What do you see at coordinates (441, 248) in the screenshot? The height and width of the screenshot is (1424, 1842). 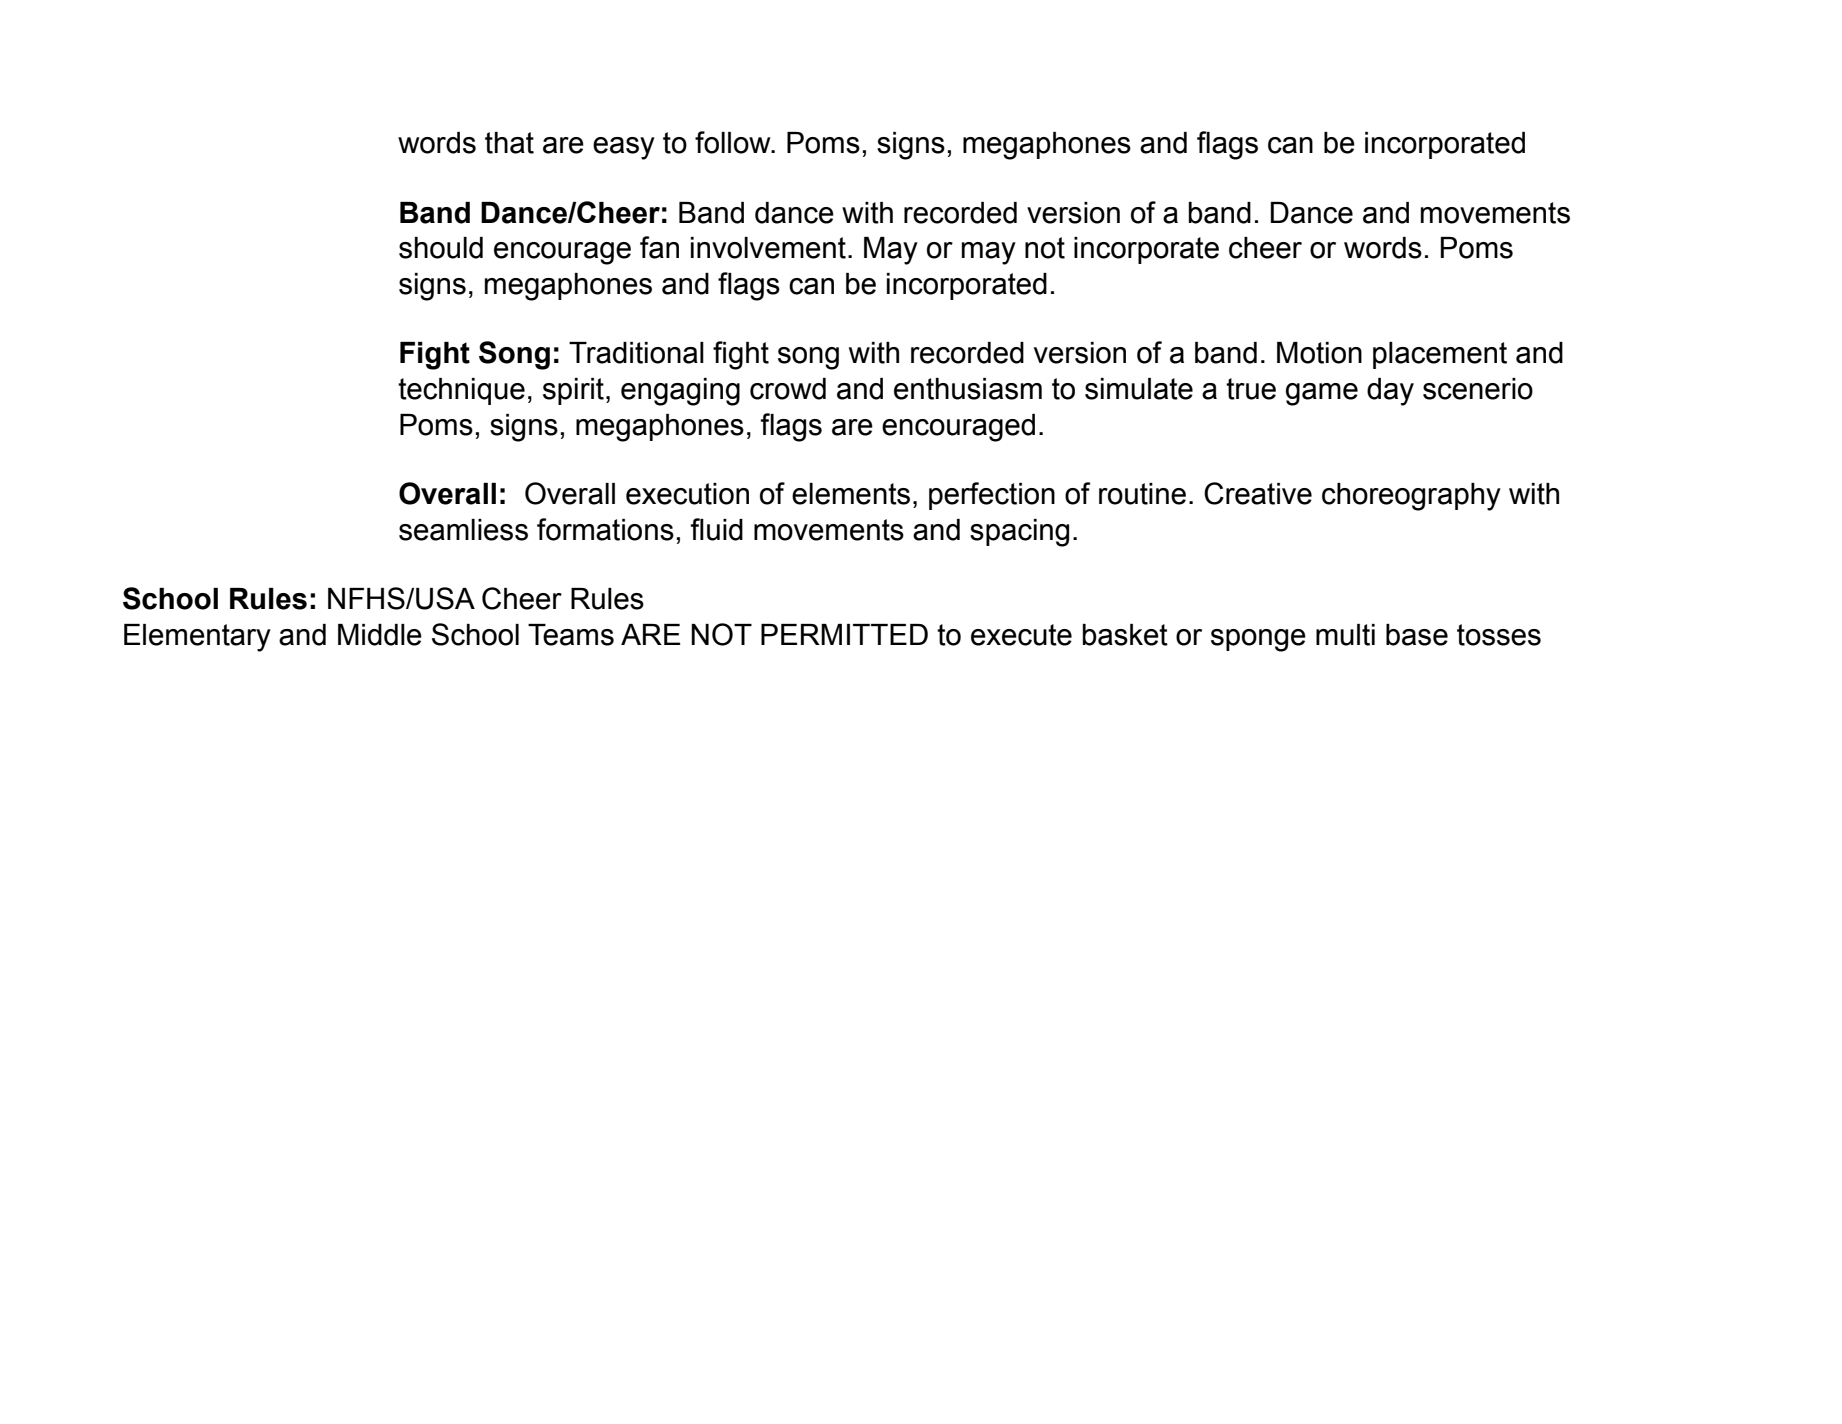 I see `should` at bounding box center [441, 248].
